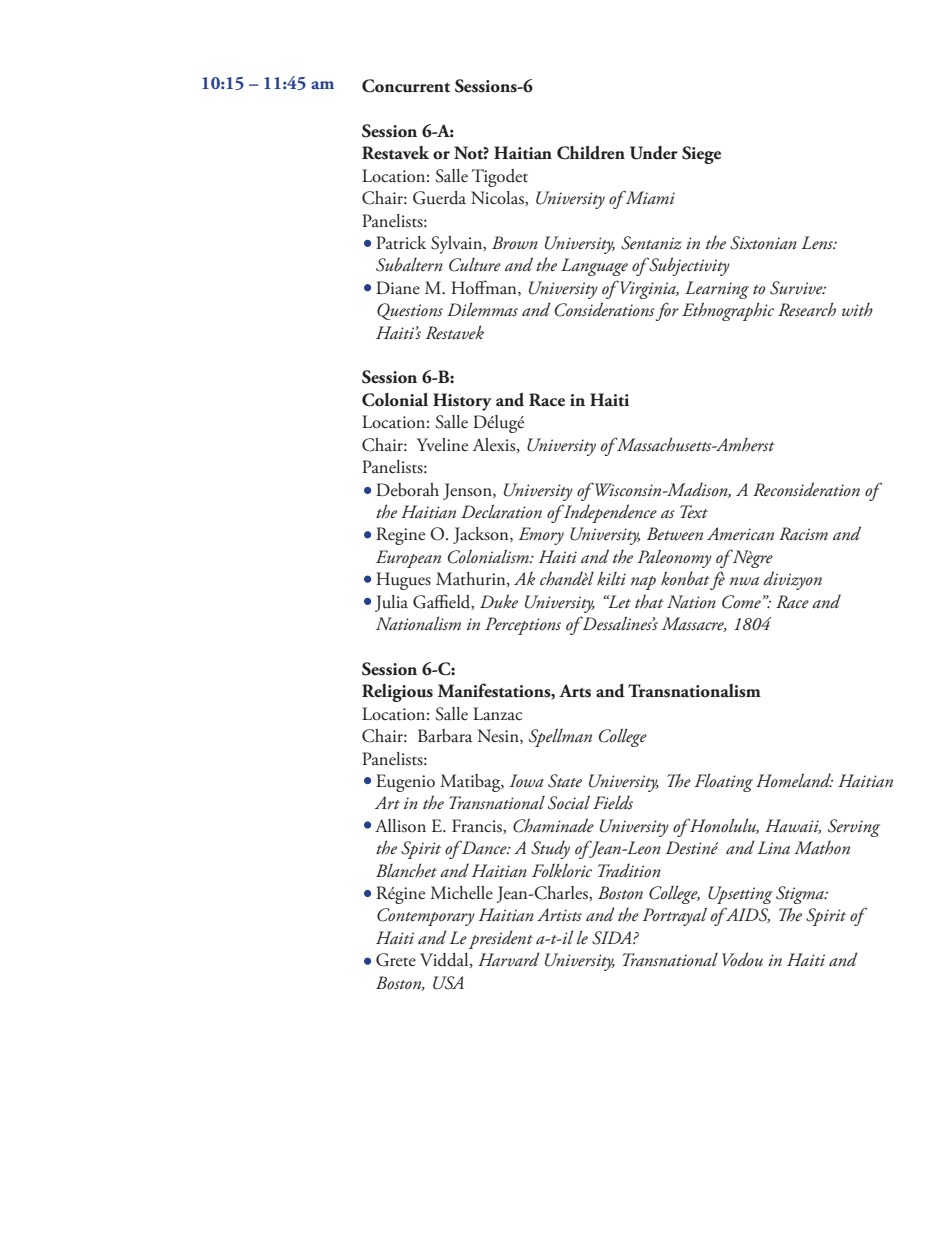 Image resolution: width=952 pixels, height=1233 pixels. Describe the element at coordinates (801, 895) in the screenshot. I see `Stigma` at that location.
